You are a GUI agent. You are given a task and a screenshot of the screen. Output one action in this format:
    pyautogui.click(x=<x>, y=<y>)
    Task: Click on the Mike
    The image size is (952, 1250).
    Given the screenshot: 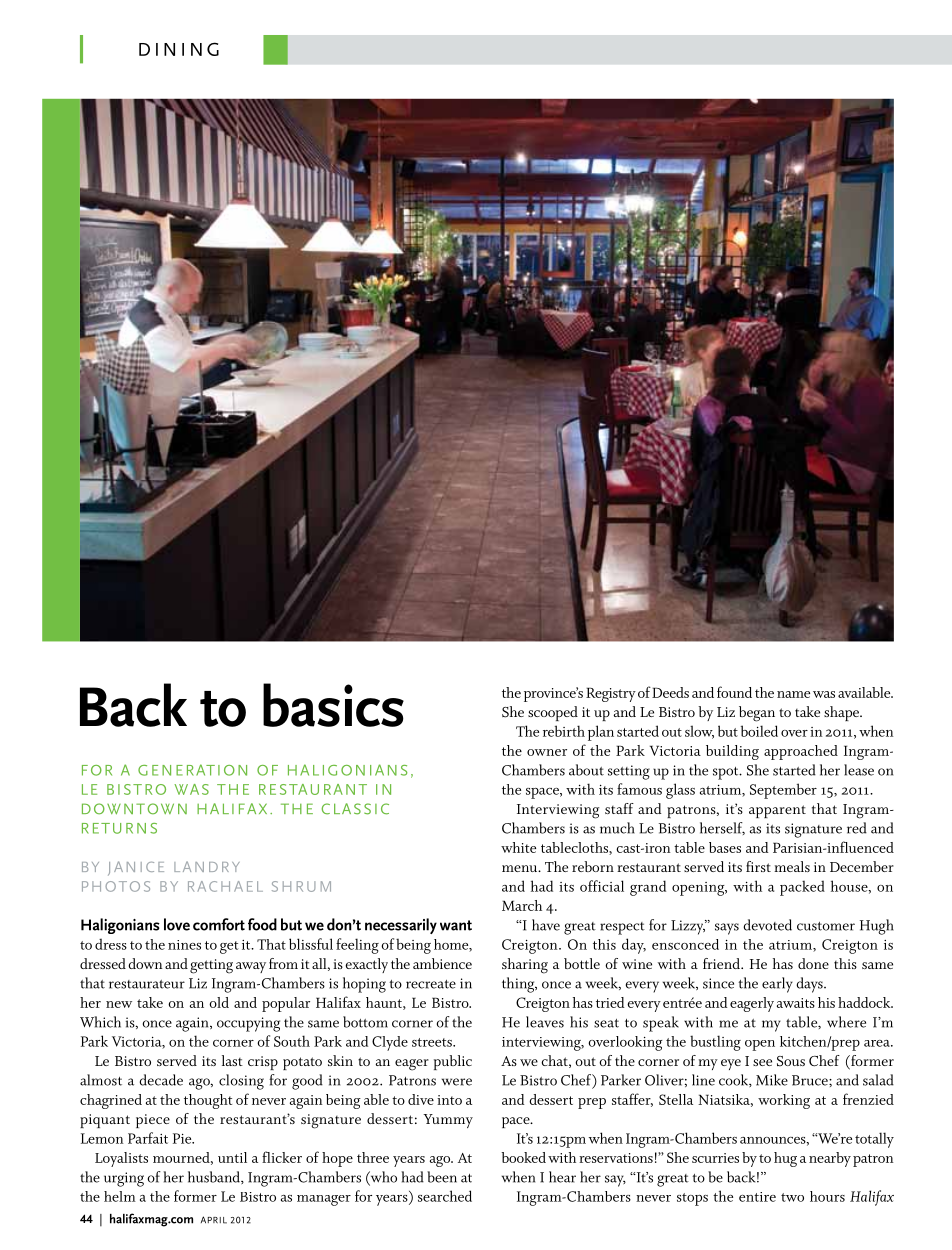 What is the action you would take?
    pyautogui.click(x=772, y=1080)
